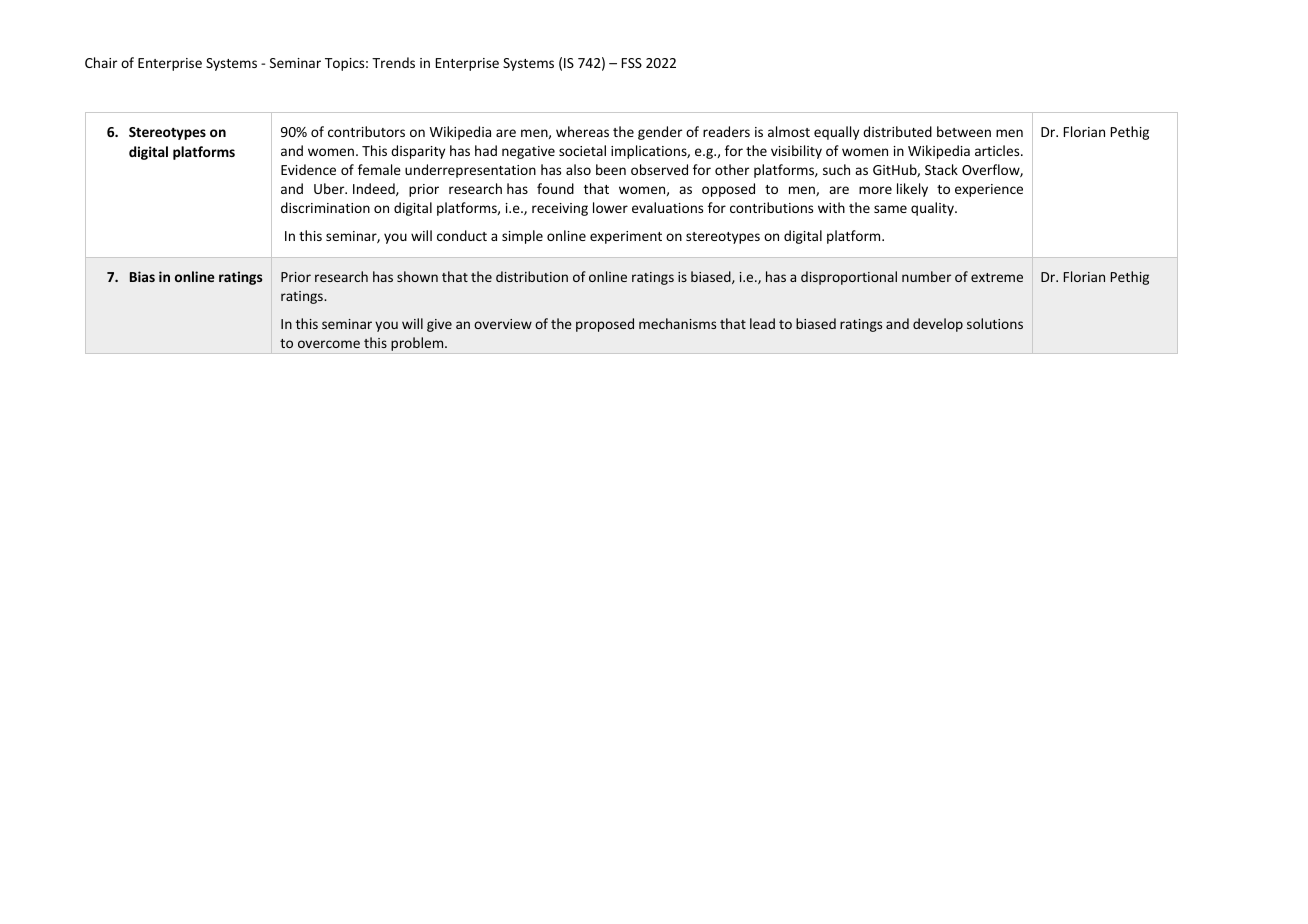 The width and height of the image is (1308, 924). I want to click on discrimination, so click(325, 207).
